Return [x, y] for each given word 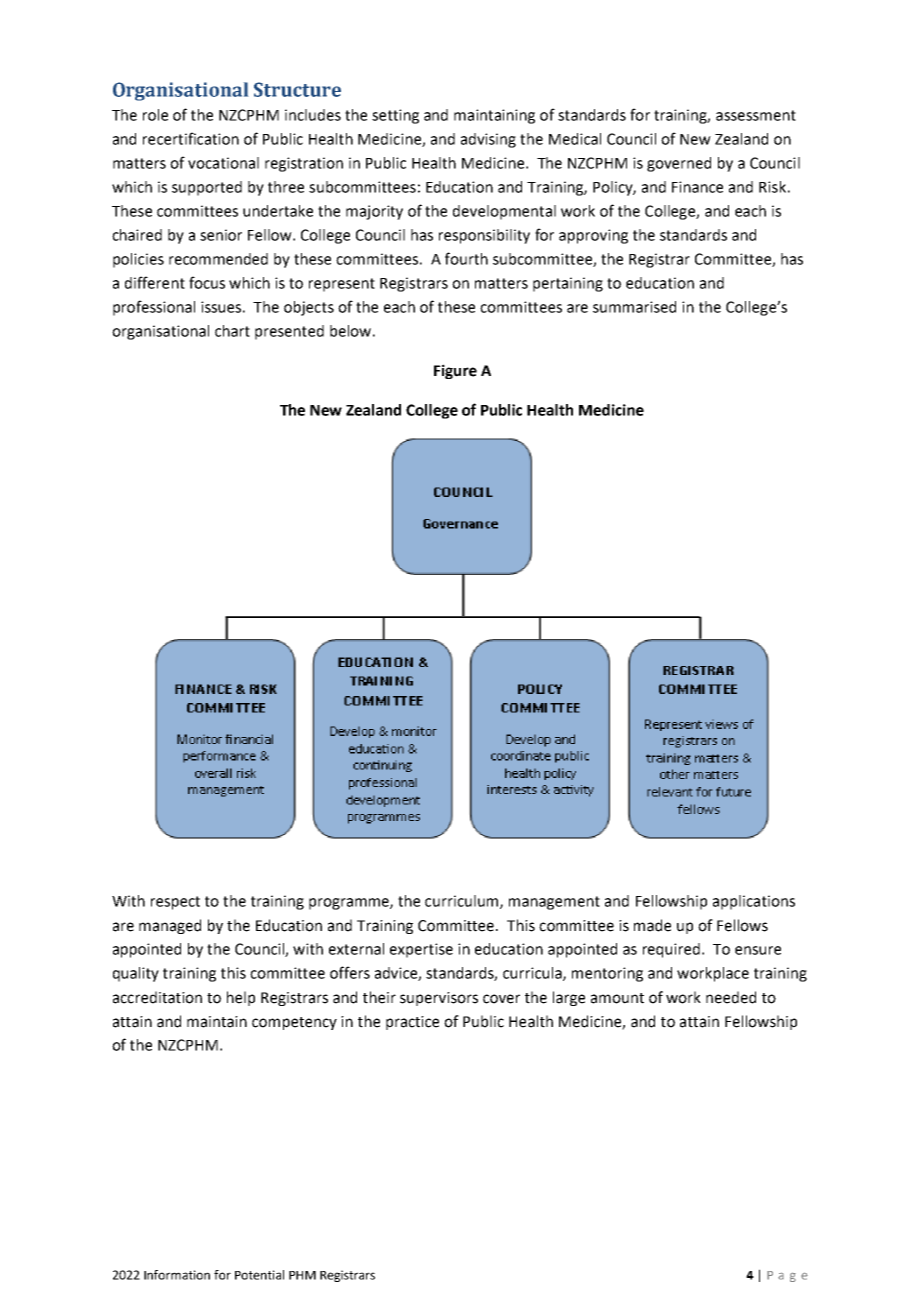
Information [177, 1275]
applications [754, 902]
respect [175, 903]
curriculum [463, 902]
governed [679, 164]
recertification [191, 138]
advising [488, 140]
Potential [259, 1275]
